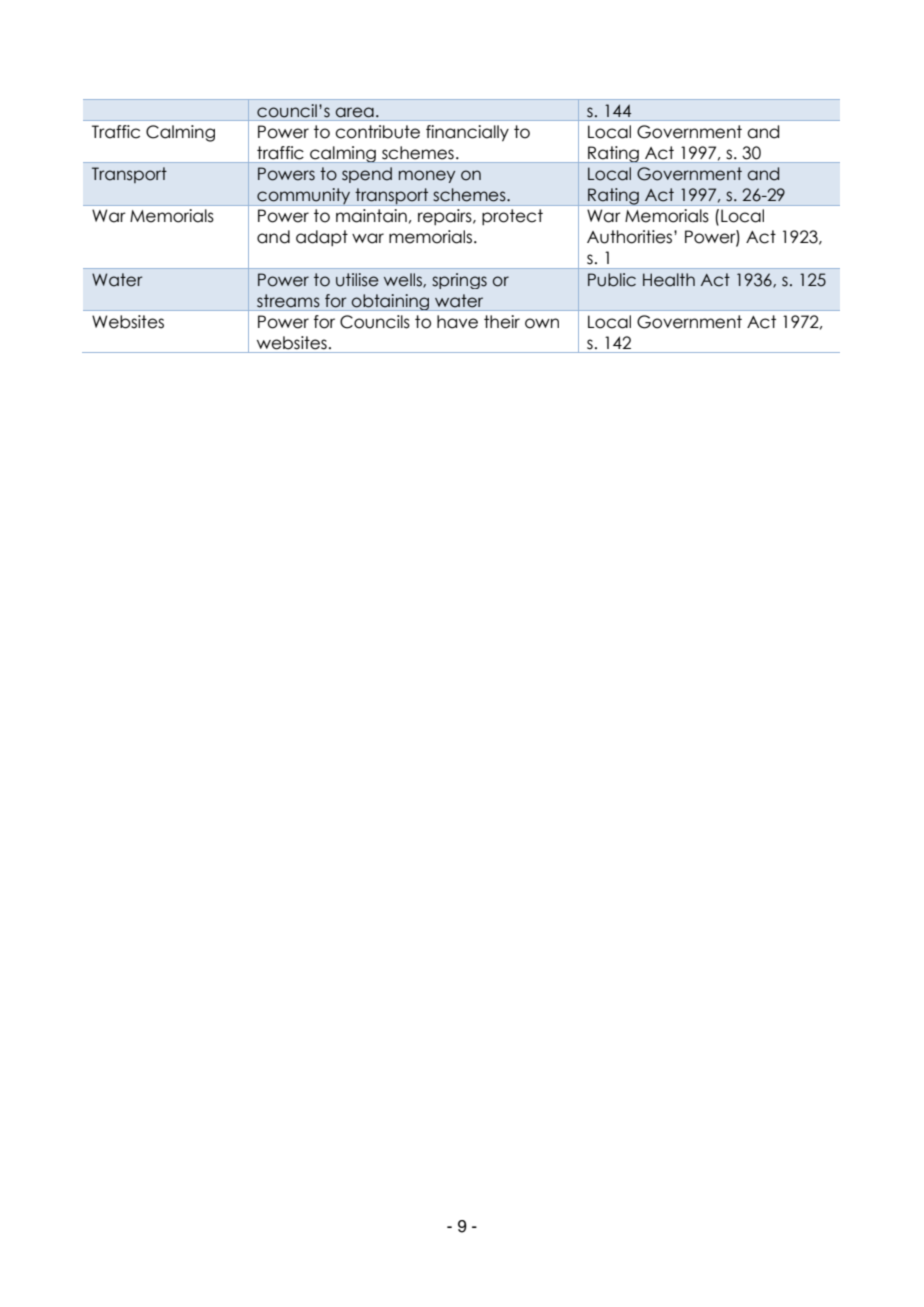 The height and width of the screenshot is (1307, 924). Describe the element at coordinates (457, 322) in the screenshot. I see `have` at that location.
